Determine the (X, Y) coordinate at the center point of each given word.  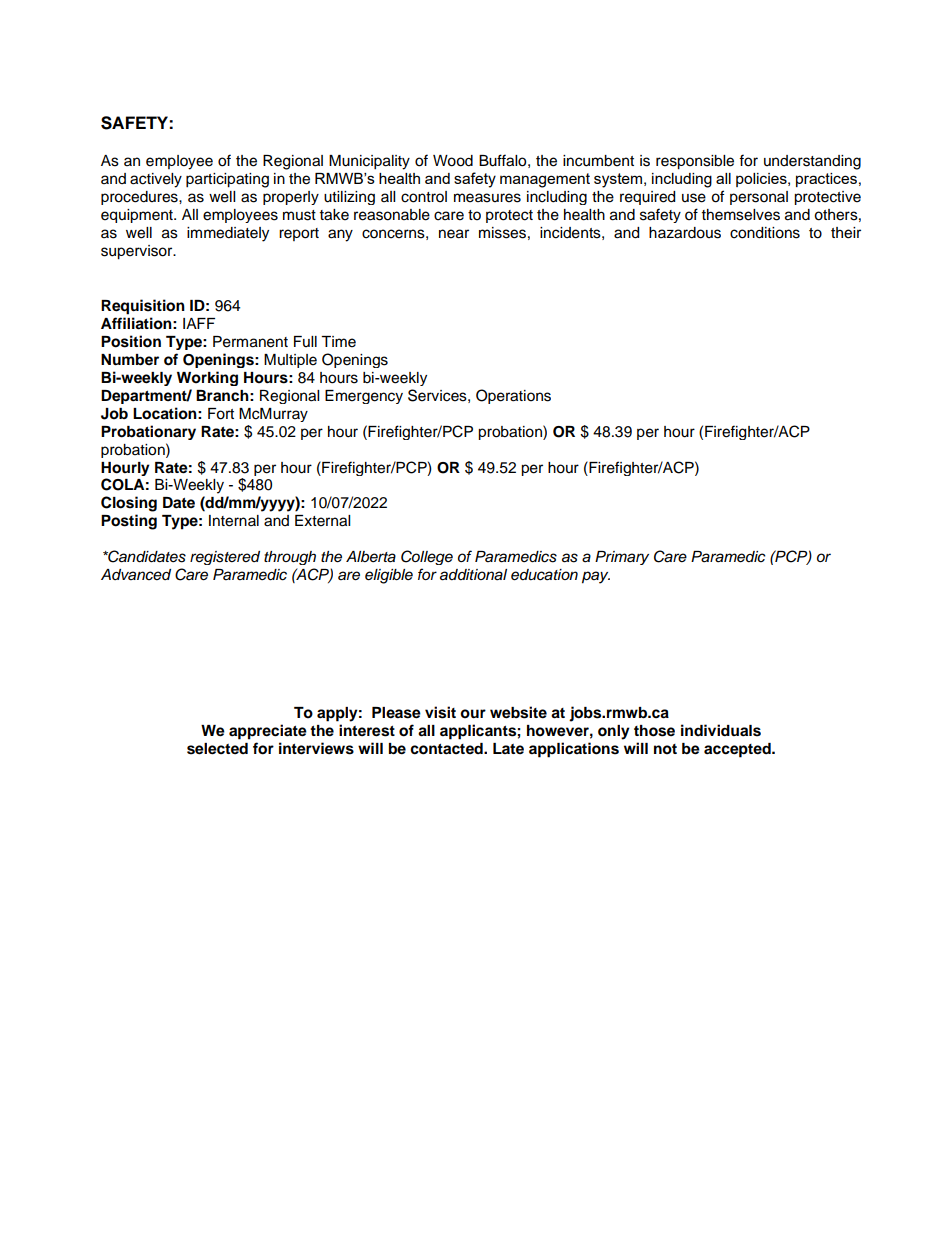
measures (487, 198)
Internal (234, 521)
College (427, 557)
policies (762, 180)
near (454, 234)
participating (227, 180)
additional (473, 575)
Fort (221, 414)
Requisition (143, 307)
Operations (513, 396)
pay (596, 577)
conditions (765, 233)
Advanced (136, 574)
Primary (622, 558)
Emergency (364, 397)
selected (217, 749)
